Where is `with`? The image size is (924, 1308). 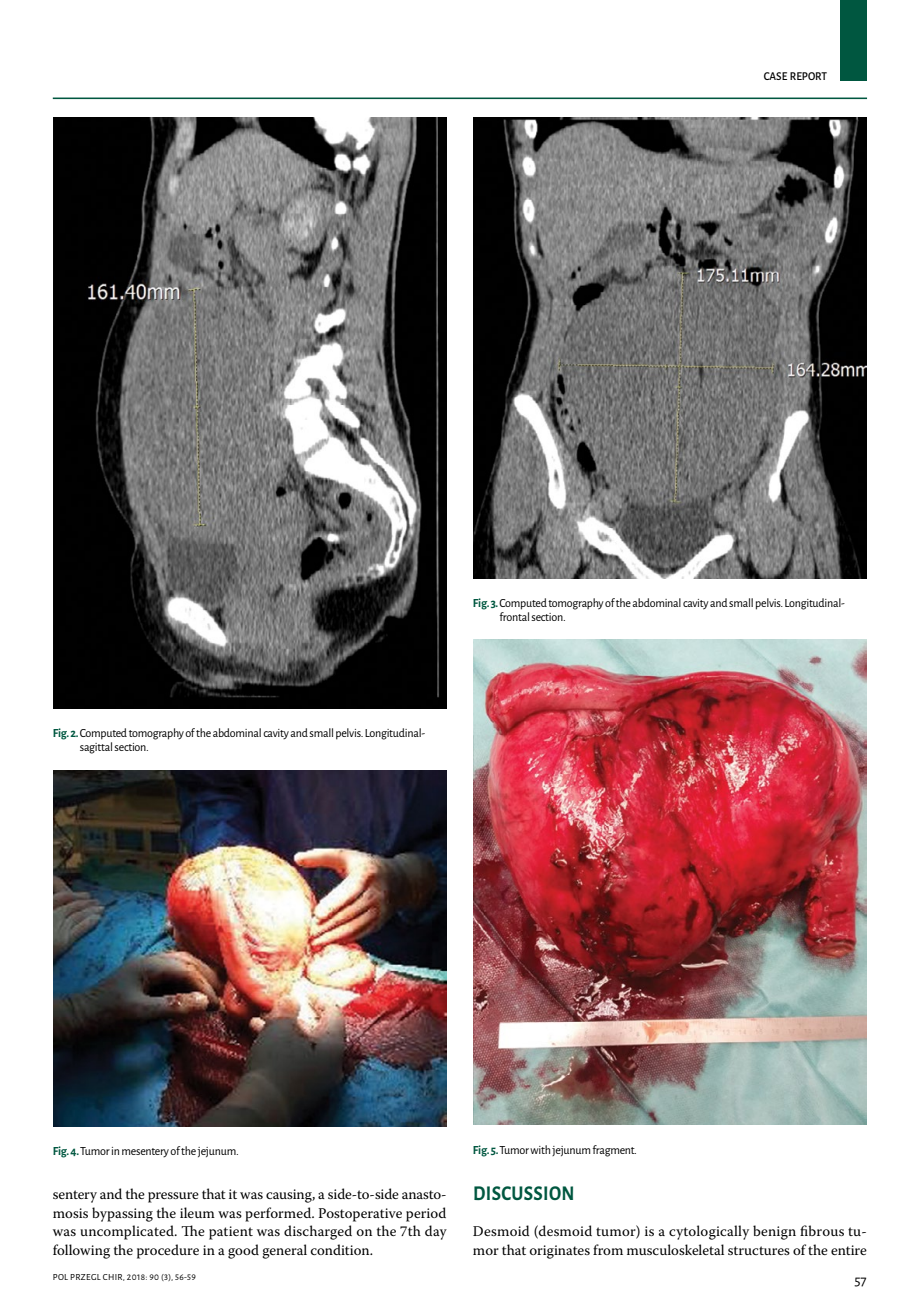
with is located at coordinates (540, 1149).
